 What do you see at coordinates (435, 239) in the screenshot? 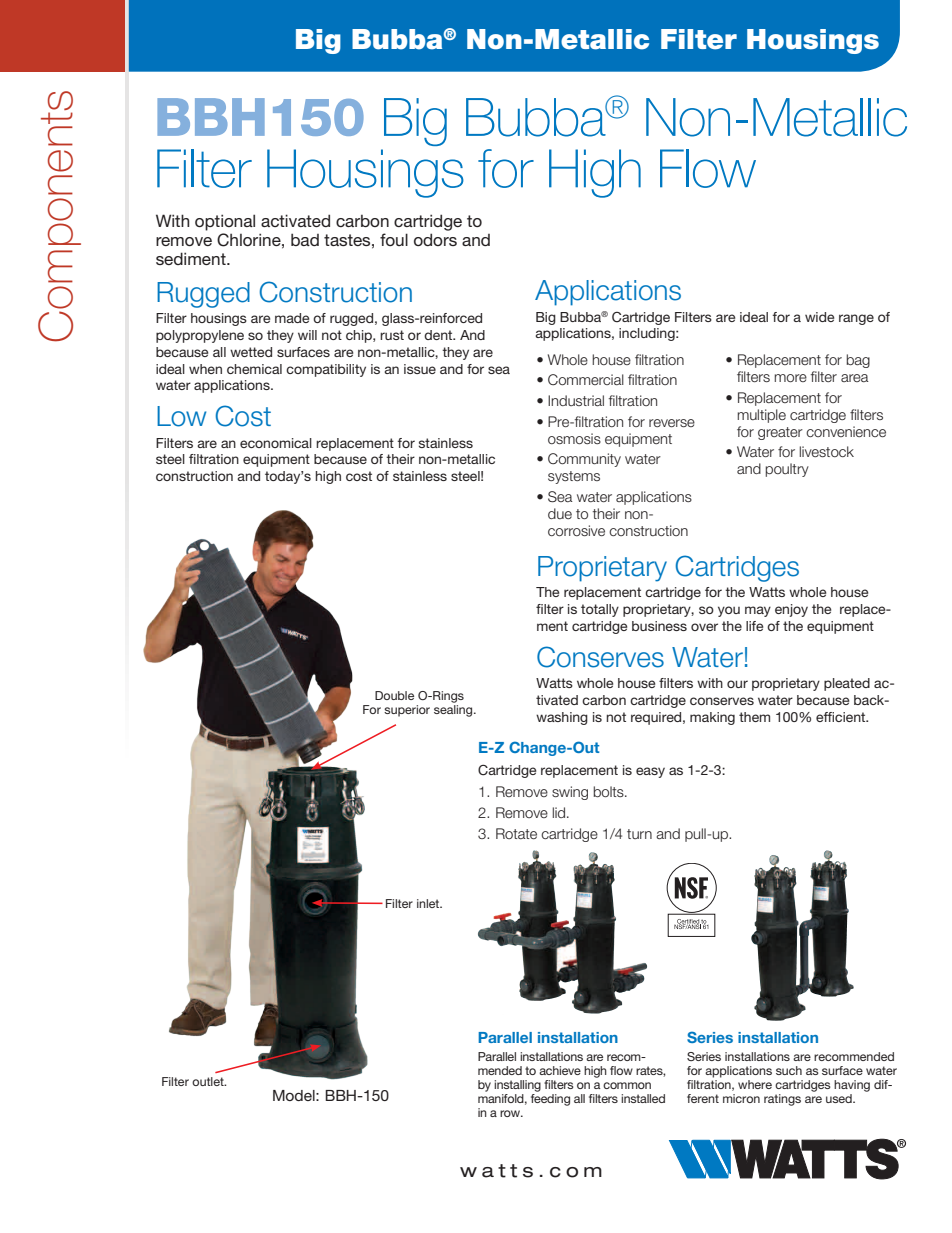
I see `odors` at bounding box center [435, 239].
